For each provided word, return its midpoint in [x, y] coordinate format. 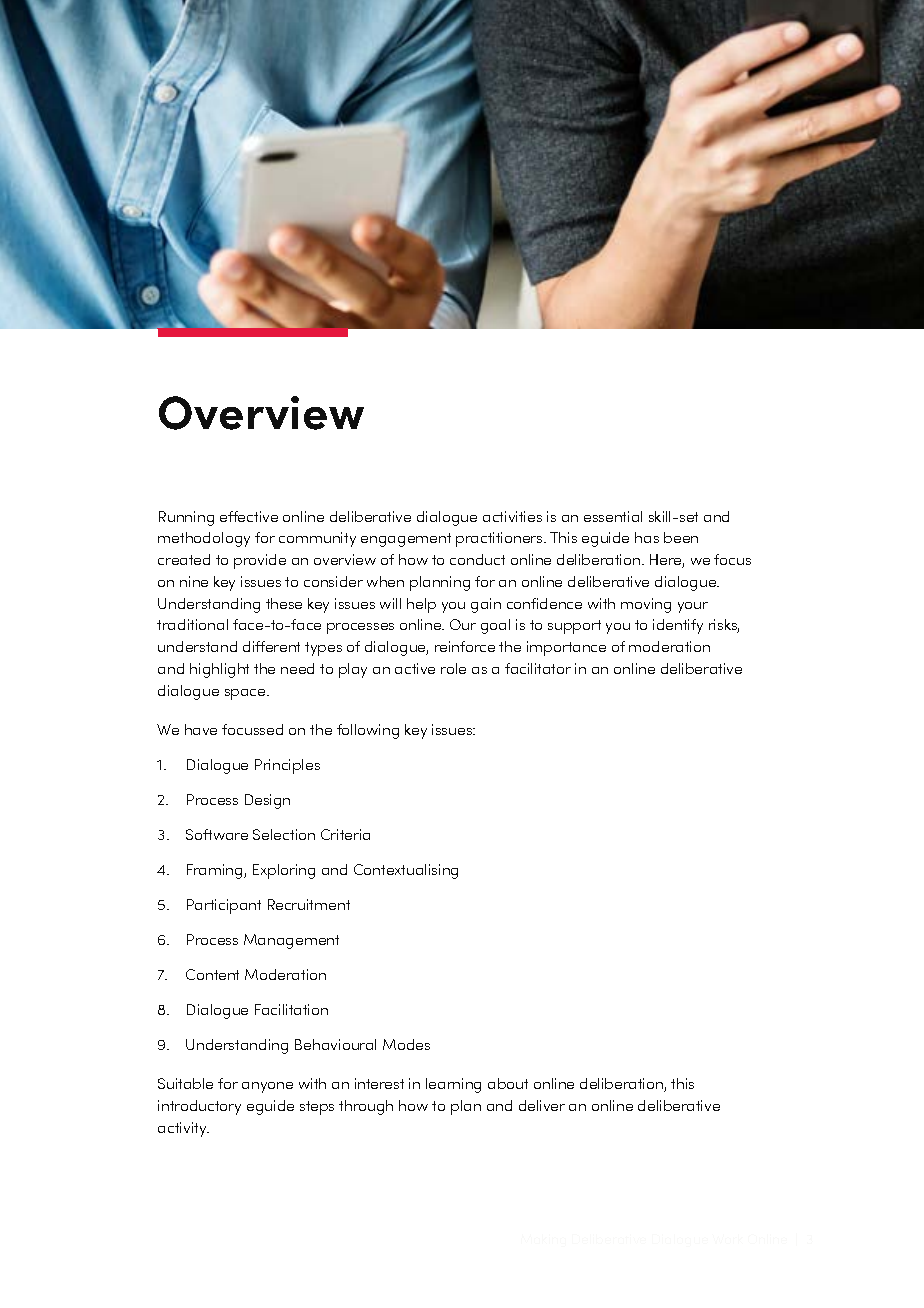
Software [217, 834]
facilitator [538, 668]
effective [249, 516]
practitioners [500, 539]
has [647, 537]
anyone [267, 1087]
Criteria [345, 834]
